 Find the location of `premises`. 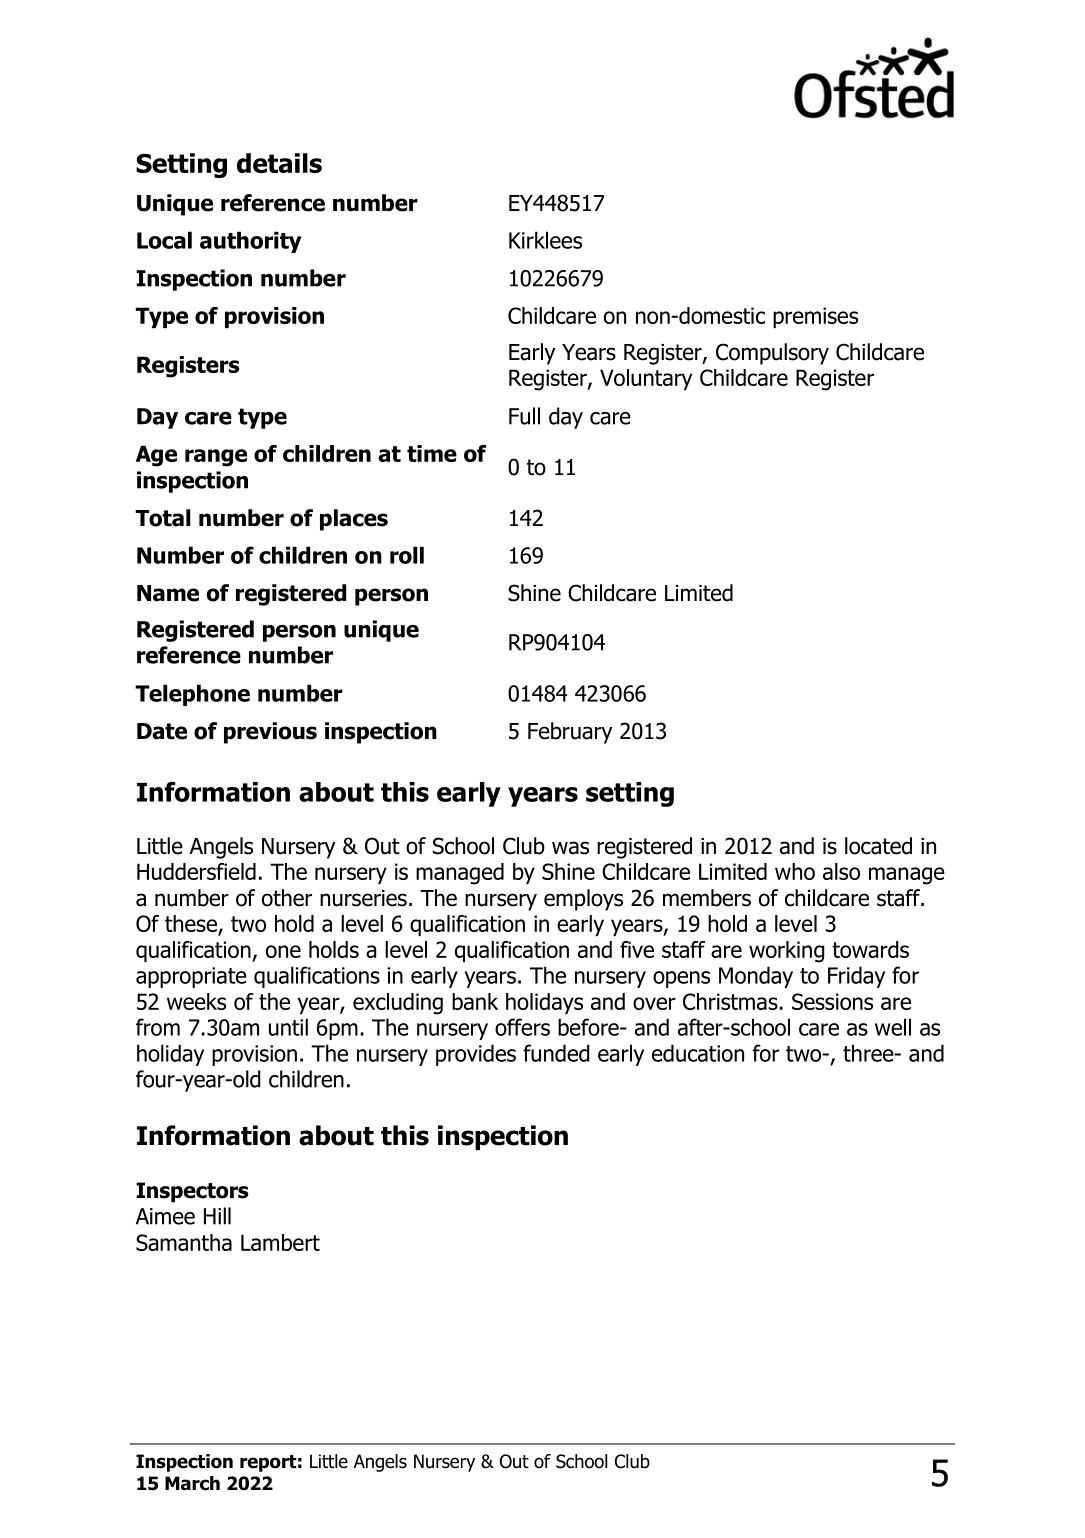

premises is located at coordinates (815, 317).
